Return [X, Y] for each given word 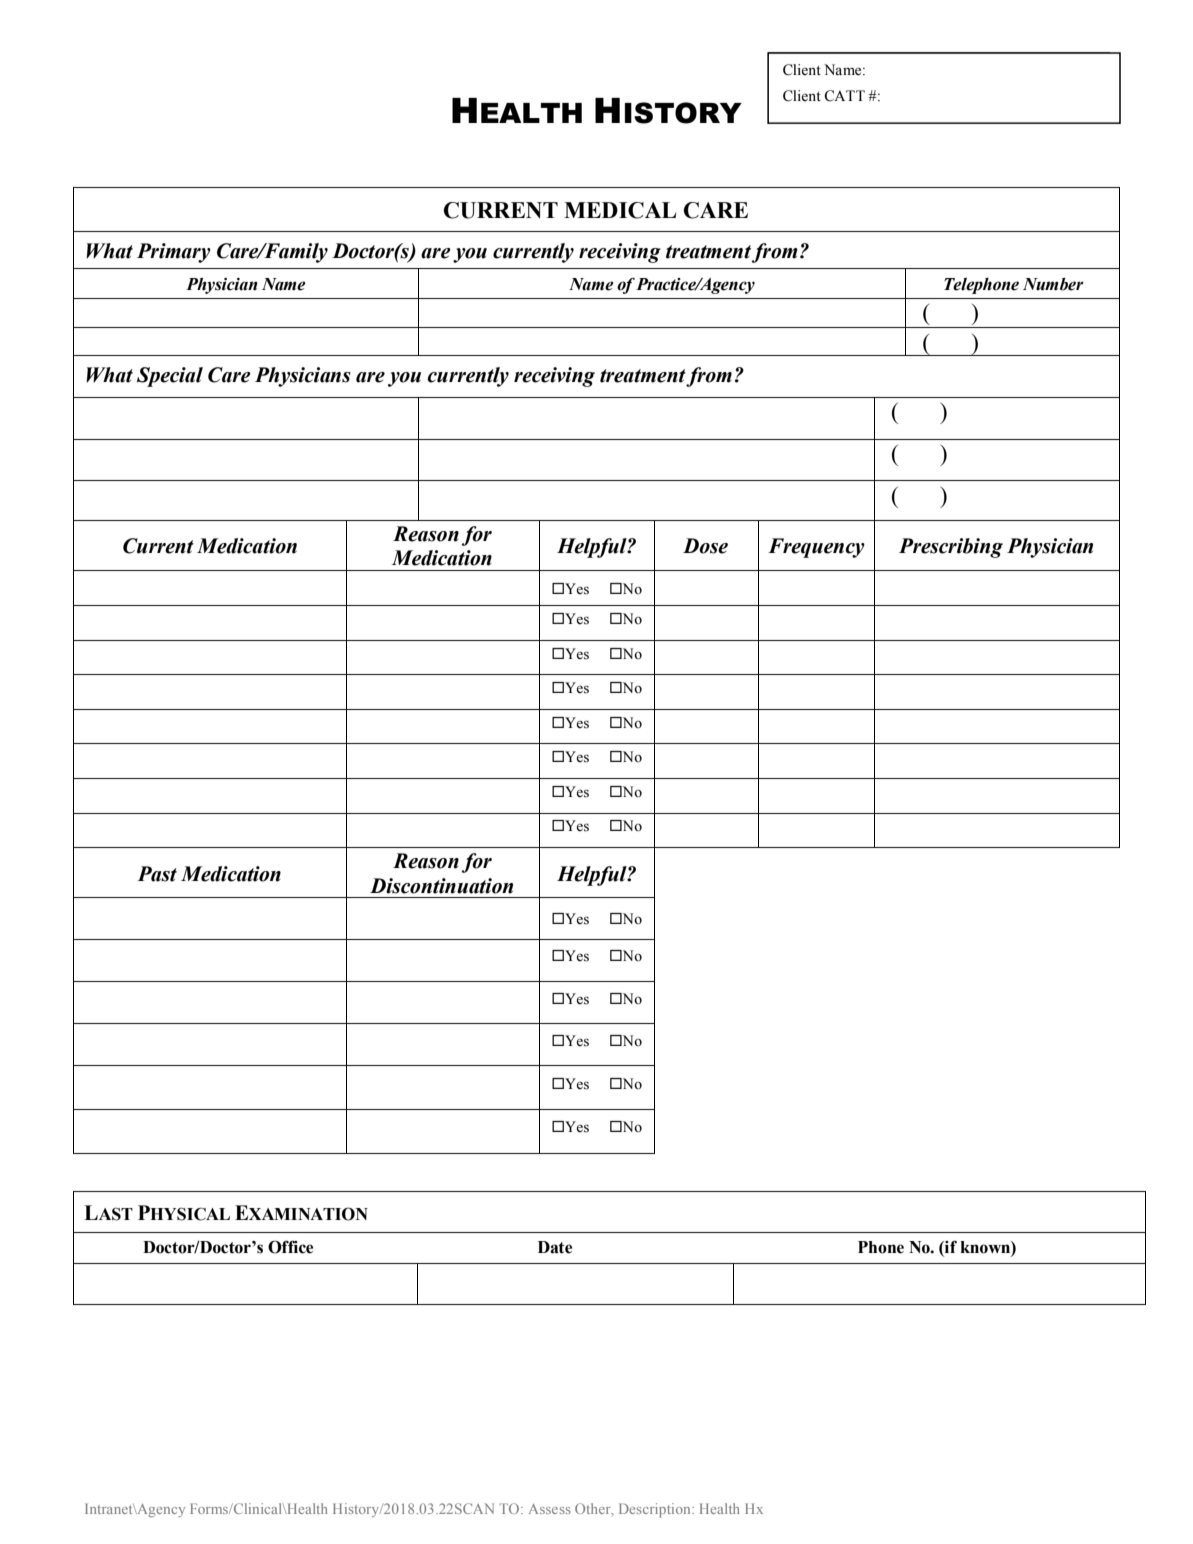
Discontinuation [441, 886]
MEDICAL [620, 210]
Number [1053, 284]
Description [656, 1510]
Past [157, 874]
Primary [174, 253]
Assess [550, 1509]
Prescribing [951, 548]
